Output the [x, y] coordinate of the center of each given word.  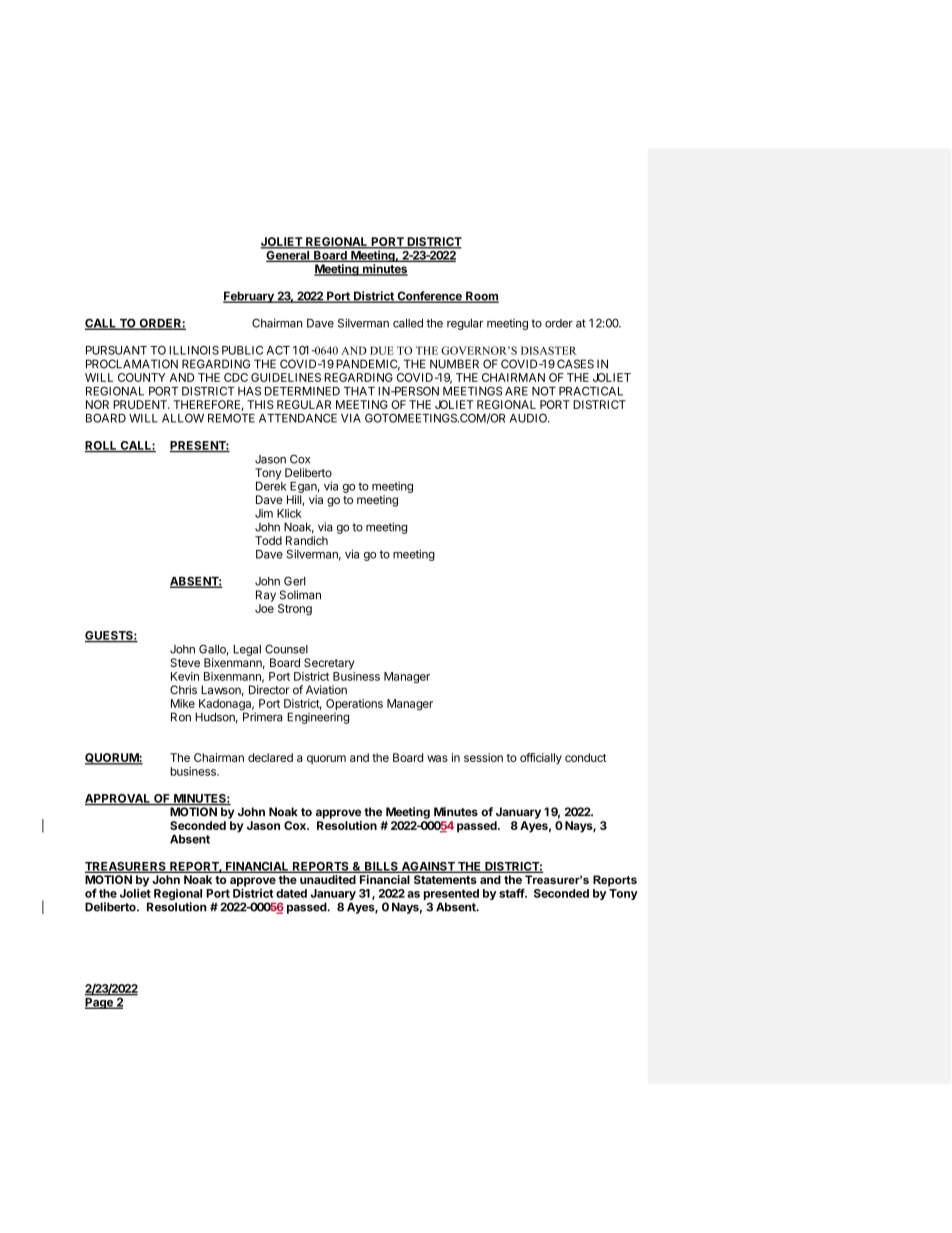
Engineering [318, 718]
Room [481, 297]
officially [541, 759]
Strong [295, 610]
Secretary [329, 664]
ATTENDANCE [298, 418]
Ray [266, 596]
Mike [183, 703]
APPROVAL [119, 799]
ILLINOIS [194, 350]
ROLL [102, 446]
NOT [544, 391]
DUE [382, 350]
